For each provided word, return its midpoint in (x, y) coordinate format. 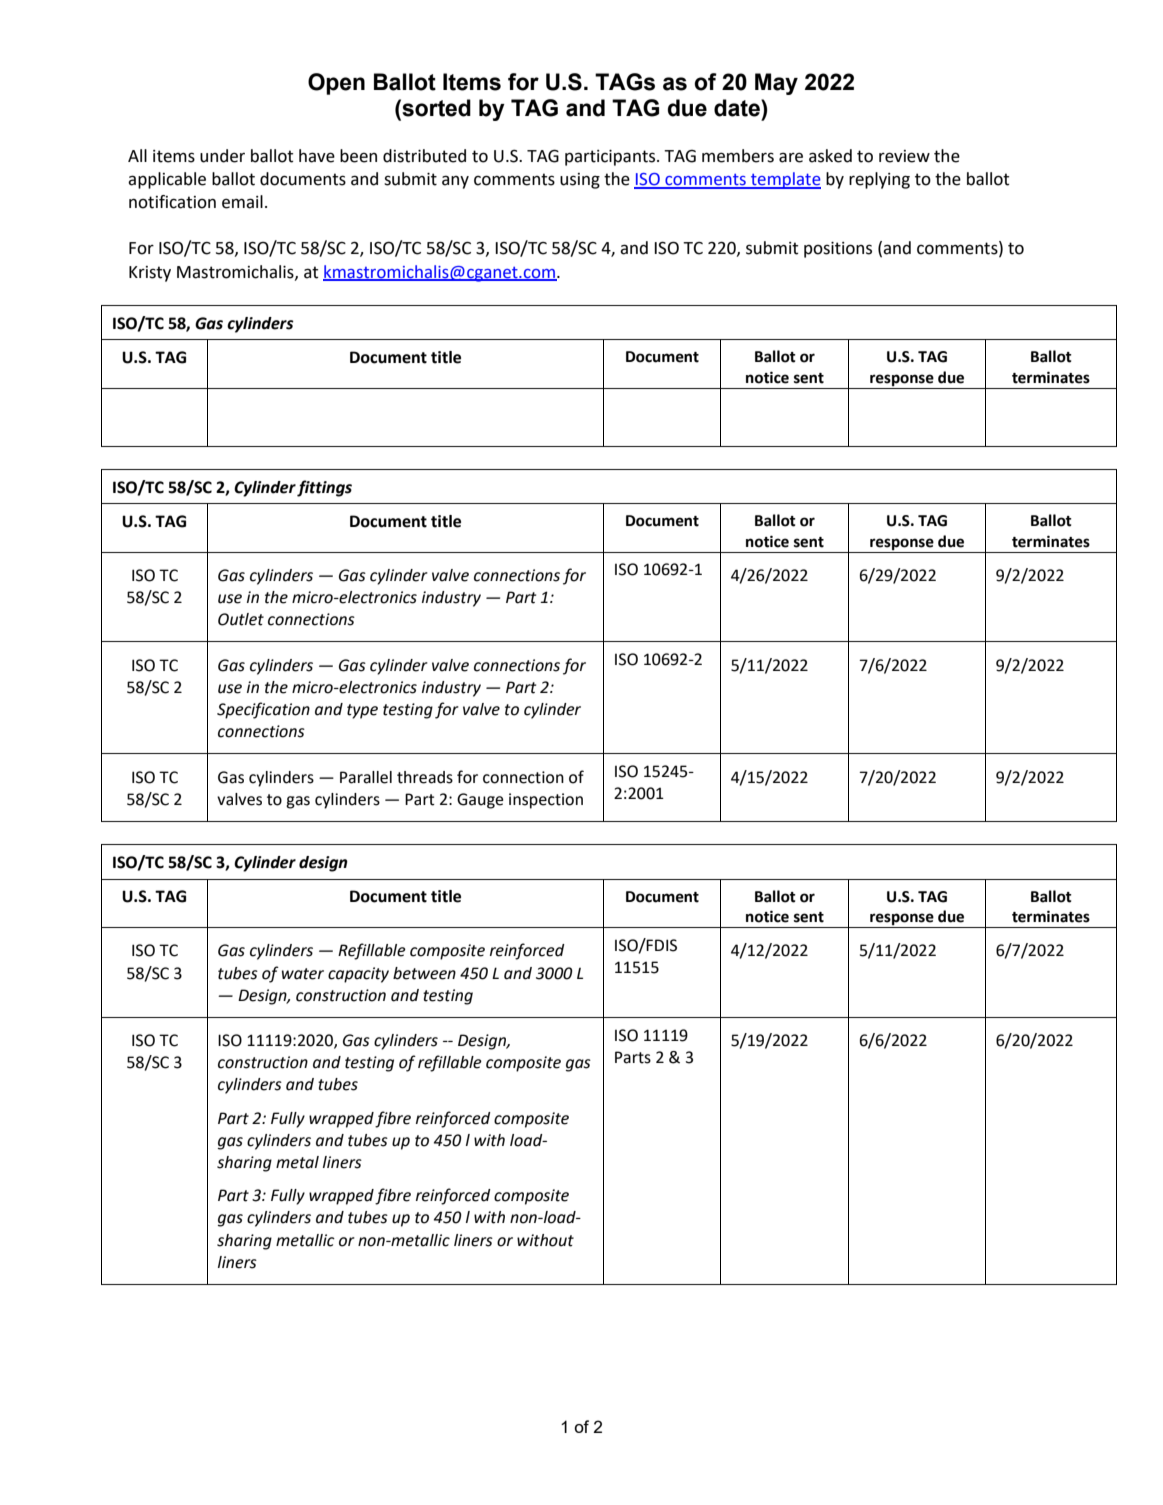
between (424, 973)
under (222, 156)
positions (838, 250)
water (303, 974)
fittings (324, 488)
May (776, 84)
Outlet (241, 619)
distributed (424, 156)
